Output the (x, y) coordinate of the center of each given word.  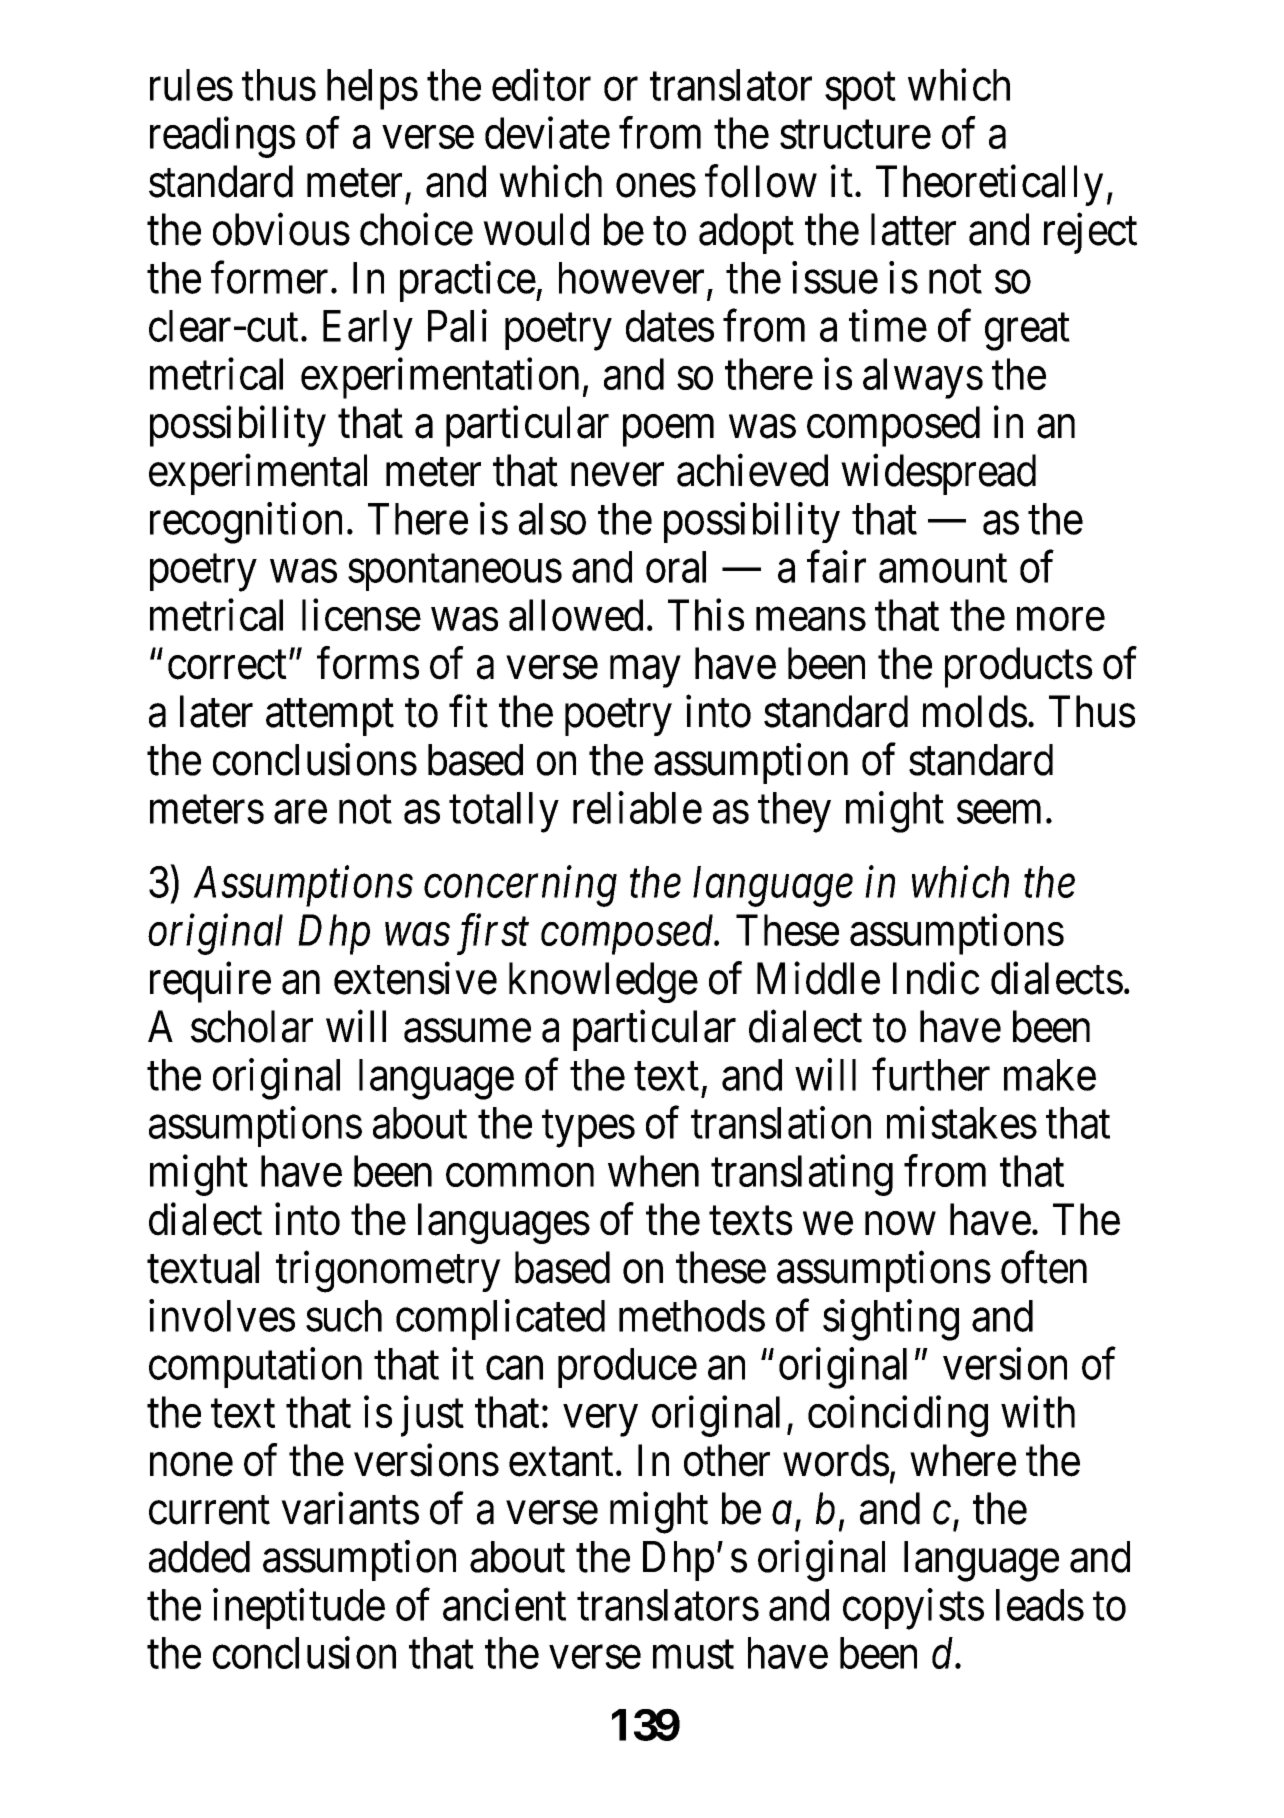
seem (999, 812)
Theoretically (989, 185)
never (617, 475)
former (269, 277)
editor (541, 85)
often (1044, 1267)
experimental (258, 474)
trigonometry (388, 1272)
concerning (520, 887)
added (199, 1557)
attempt (330, 718)
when (653, 1171)
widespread (938, 474)
